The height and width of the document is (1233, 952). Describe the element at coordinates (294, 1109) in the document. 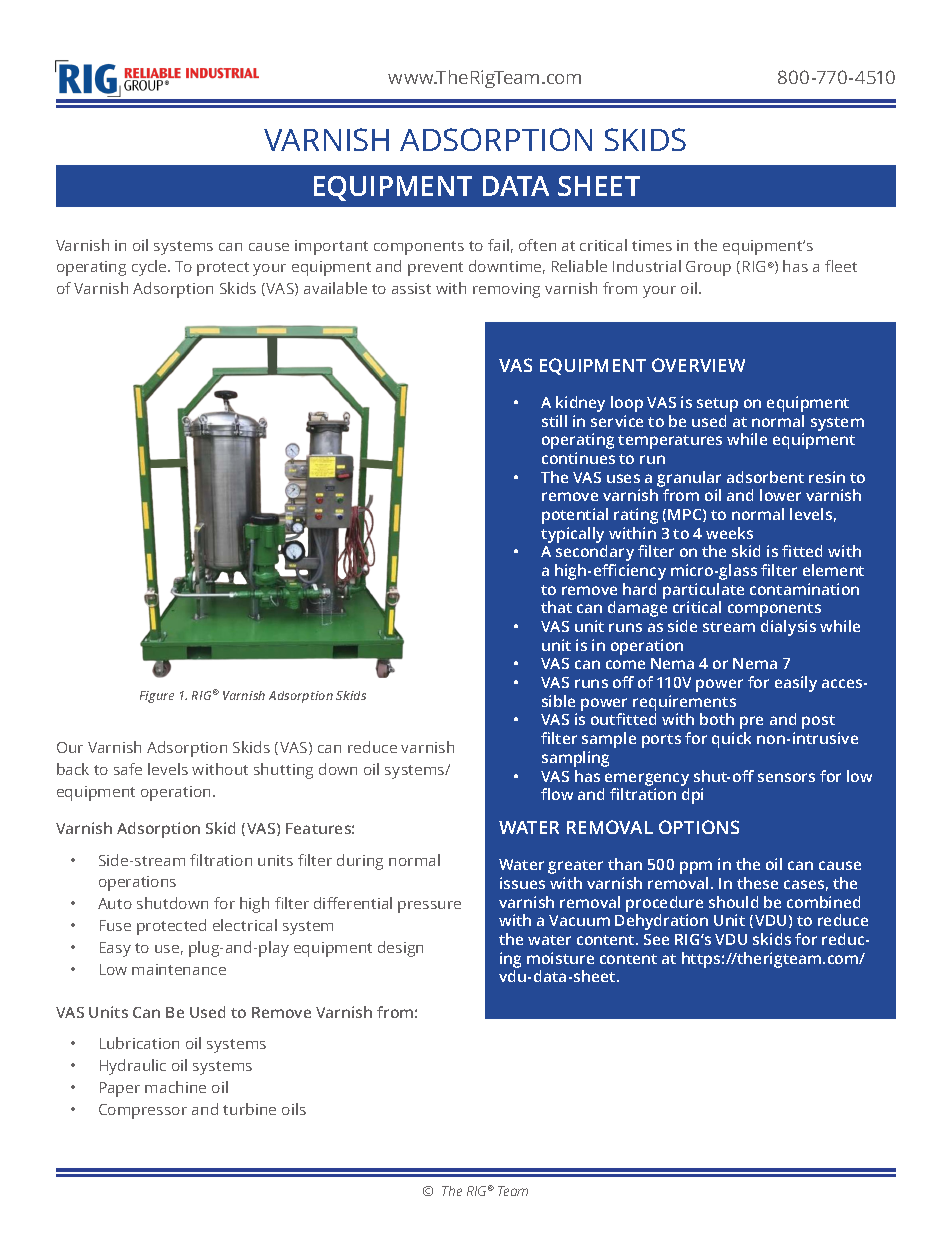

I see `oils` at that location.
